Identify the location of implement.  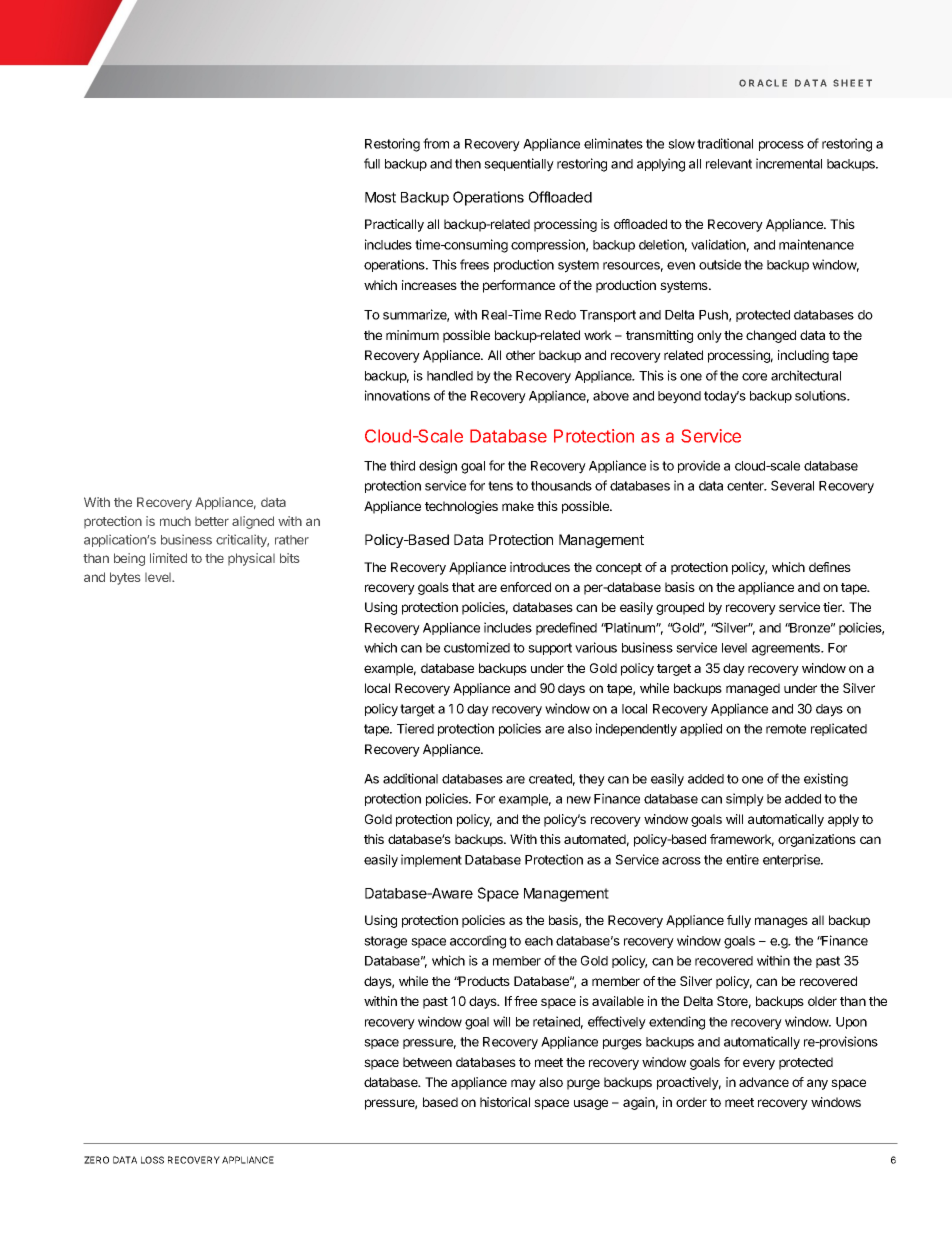
(431, 860).
